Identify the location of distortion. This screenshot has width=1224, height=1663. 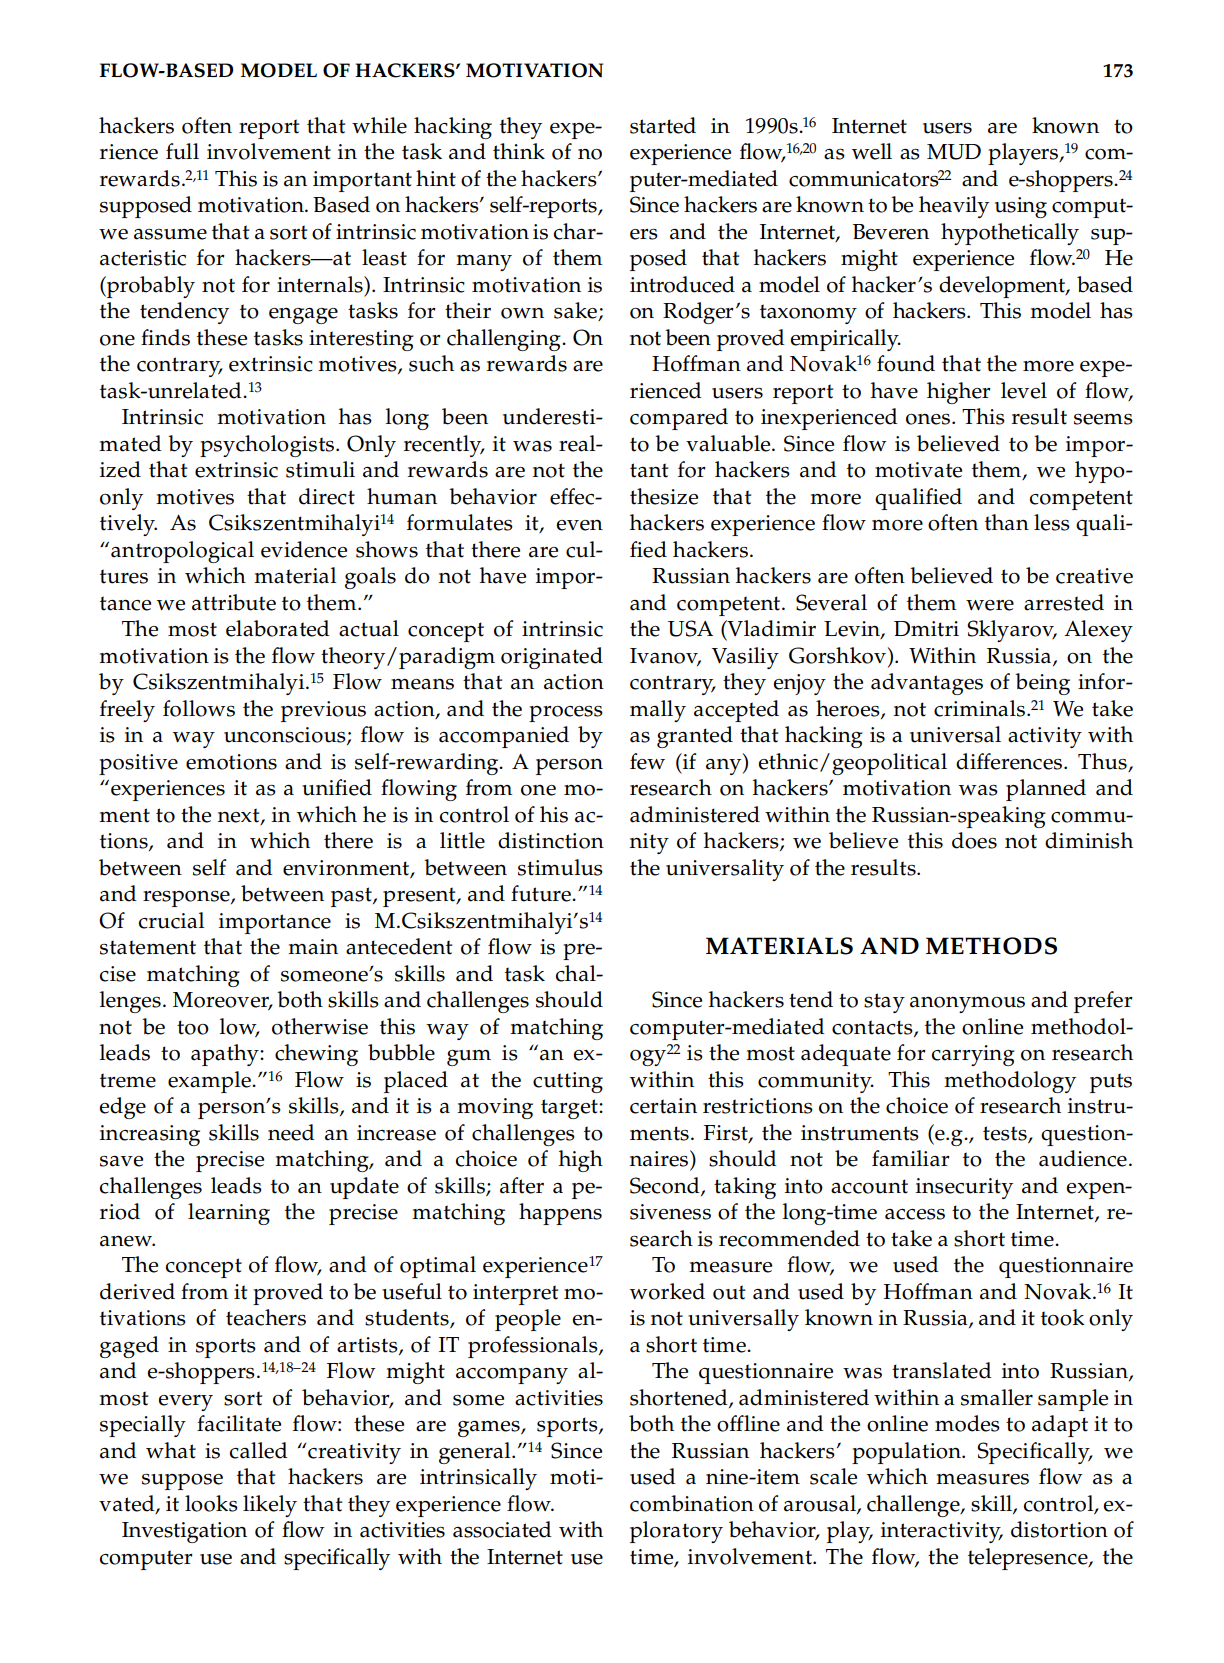
(1059, 1529).
